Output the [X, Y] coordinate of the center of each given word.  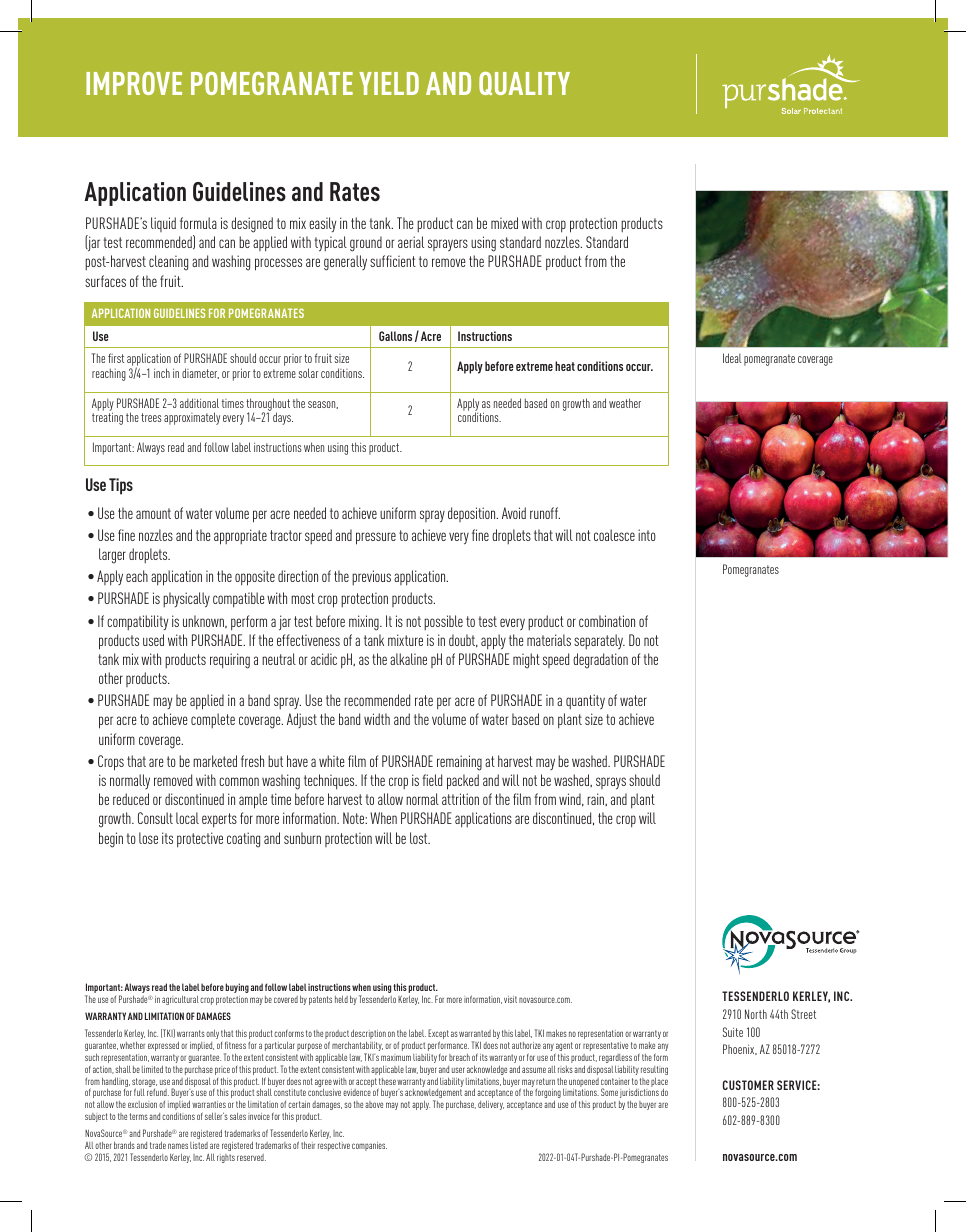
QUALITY [524, 83]
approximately [192, 418]
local [187, 818]
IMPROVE [134, 83]
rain [596, 799]
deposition [473, 514]
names [178, 1146]
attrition [460, 799]
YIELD [389, 83]
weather [625, 403]
